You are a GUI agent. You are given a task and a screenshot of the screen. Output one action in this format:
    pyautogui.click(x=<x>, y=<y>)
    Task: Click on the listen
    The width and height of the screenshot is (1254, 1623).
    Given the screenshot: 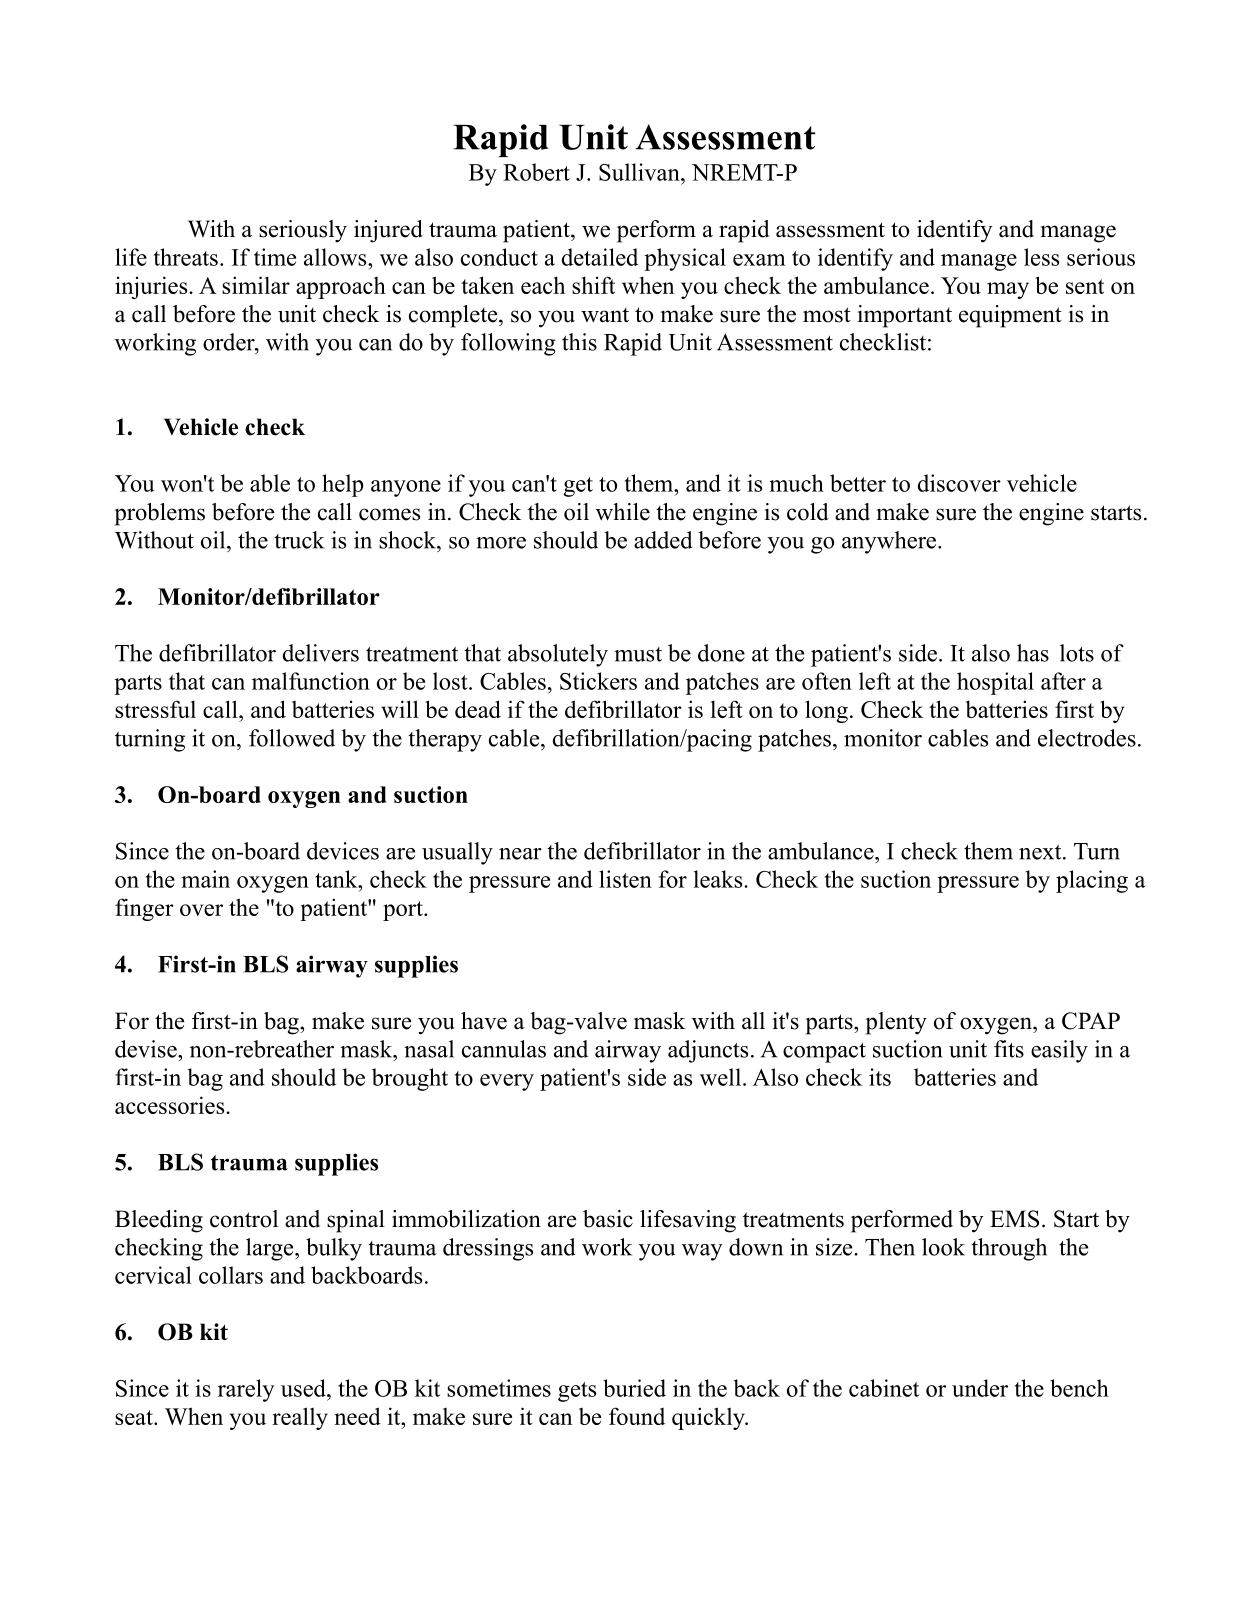 What is the action you would take?
    pyautogui.click(x=625, y=879)
